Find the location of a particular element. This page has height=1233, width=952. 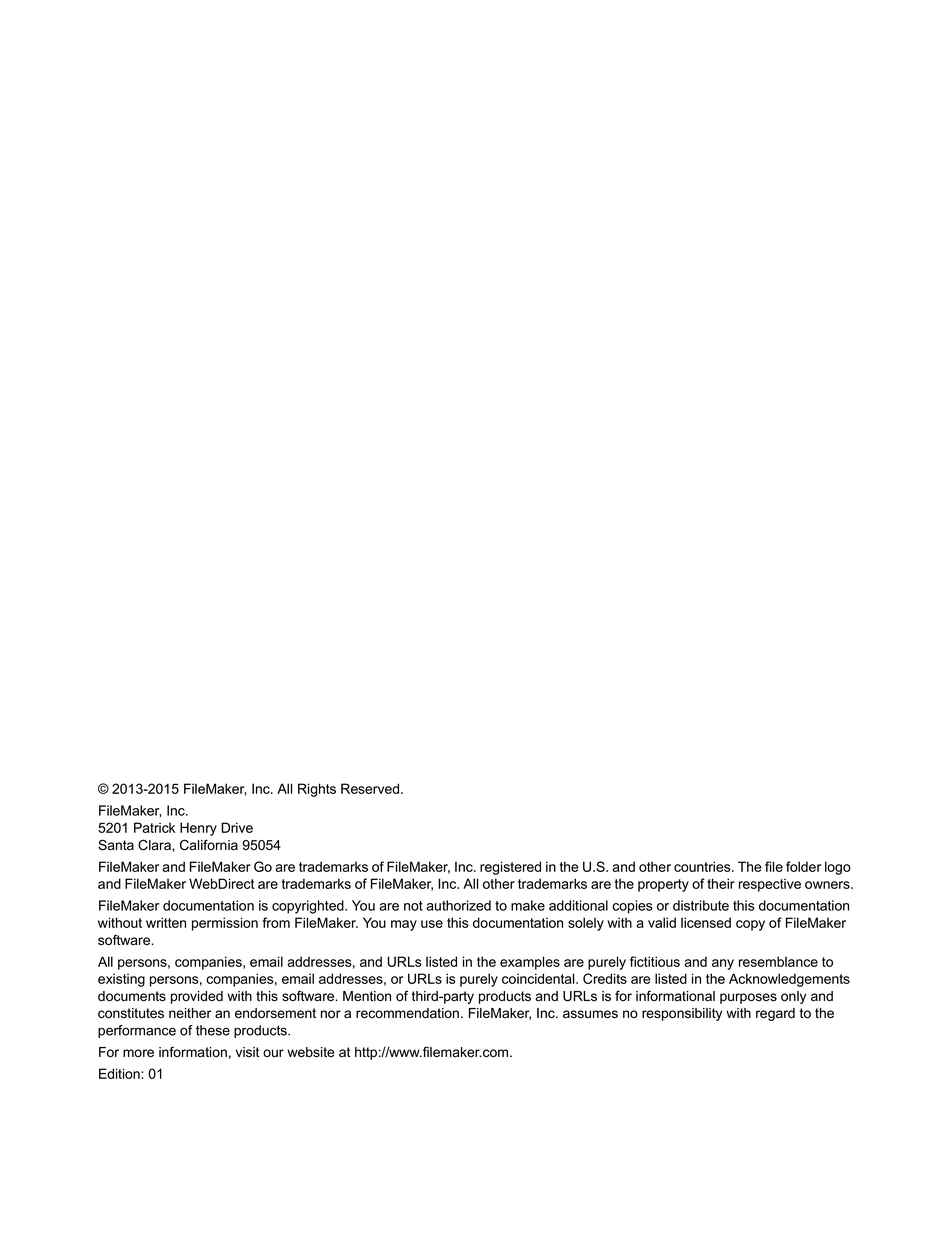

visit is located at coordinates (248, 1052).
